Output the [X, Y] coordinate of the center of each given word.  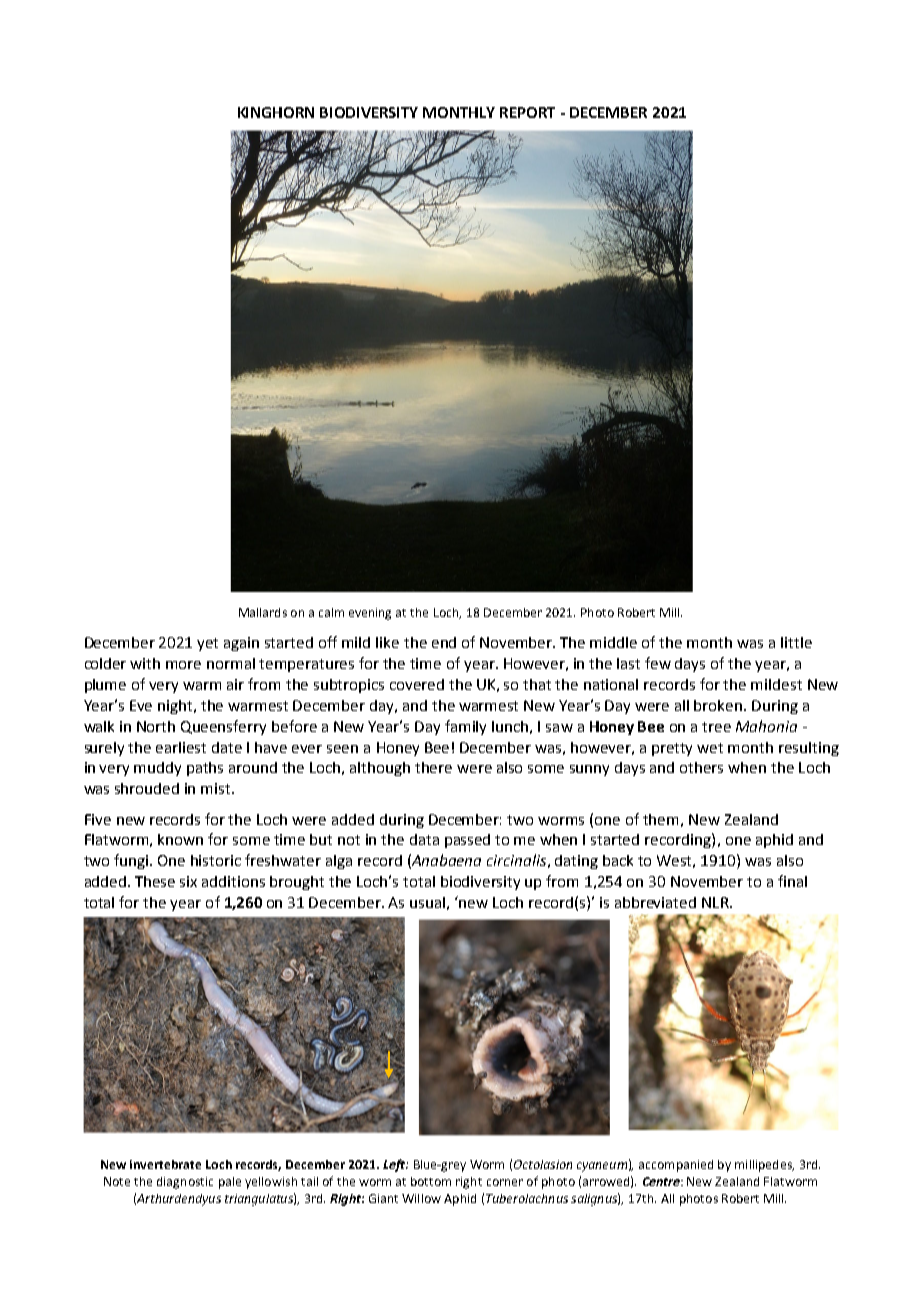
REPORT [527, 112]
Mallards [263, 612]
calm [331, 612]
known [180, 839]
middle [613, 642]
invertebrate [165, 1164]
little [796, 642]
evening [370, 614]
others [701, 767]
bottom [431, 1181]
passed [467, 841]
